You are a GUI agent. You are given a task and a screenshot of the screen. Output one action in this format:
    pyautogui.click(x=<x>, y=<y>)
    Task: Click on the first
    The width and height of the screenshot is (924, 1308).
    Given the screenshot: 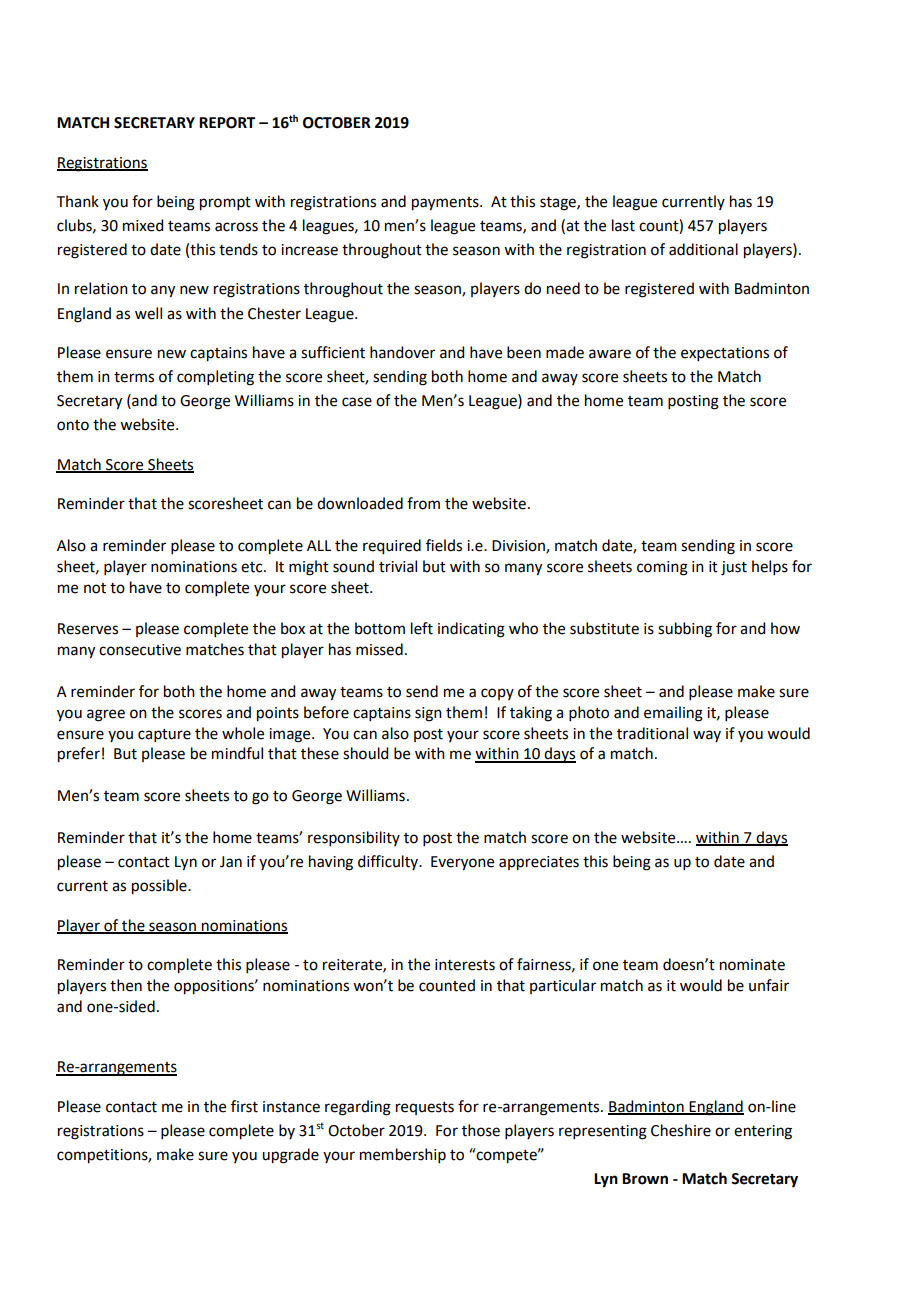 What is the action you would take?
    pyautogui.click(x=244, y=1106)
